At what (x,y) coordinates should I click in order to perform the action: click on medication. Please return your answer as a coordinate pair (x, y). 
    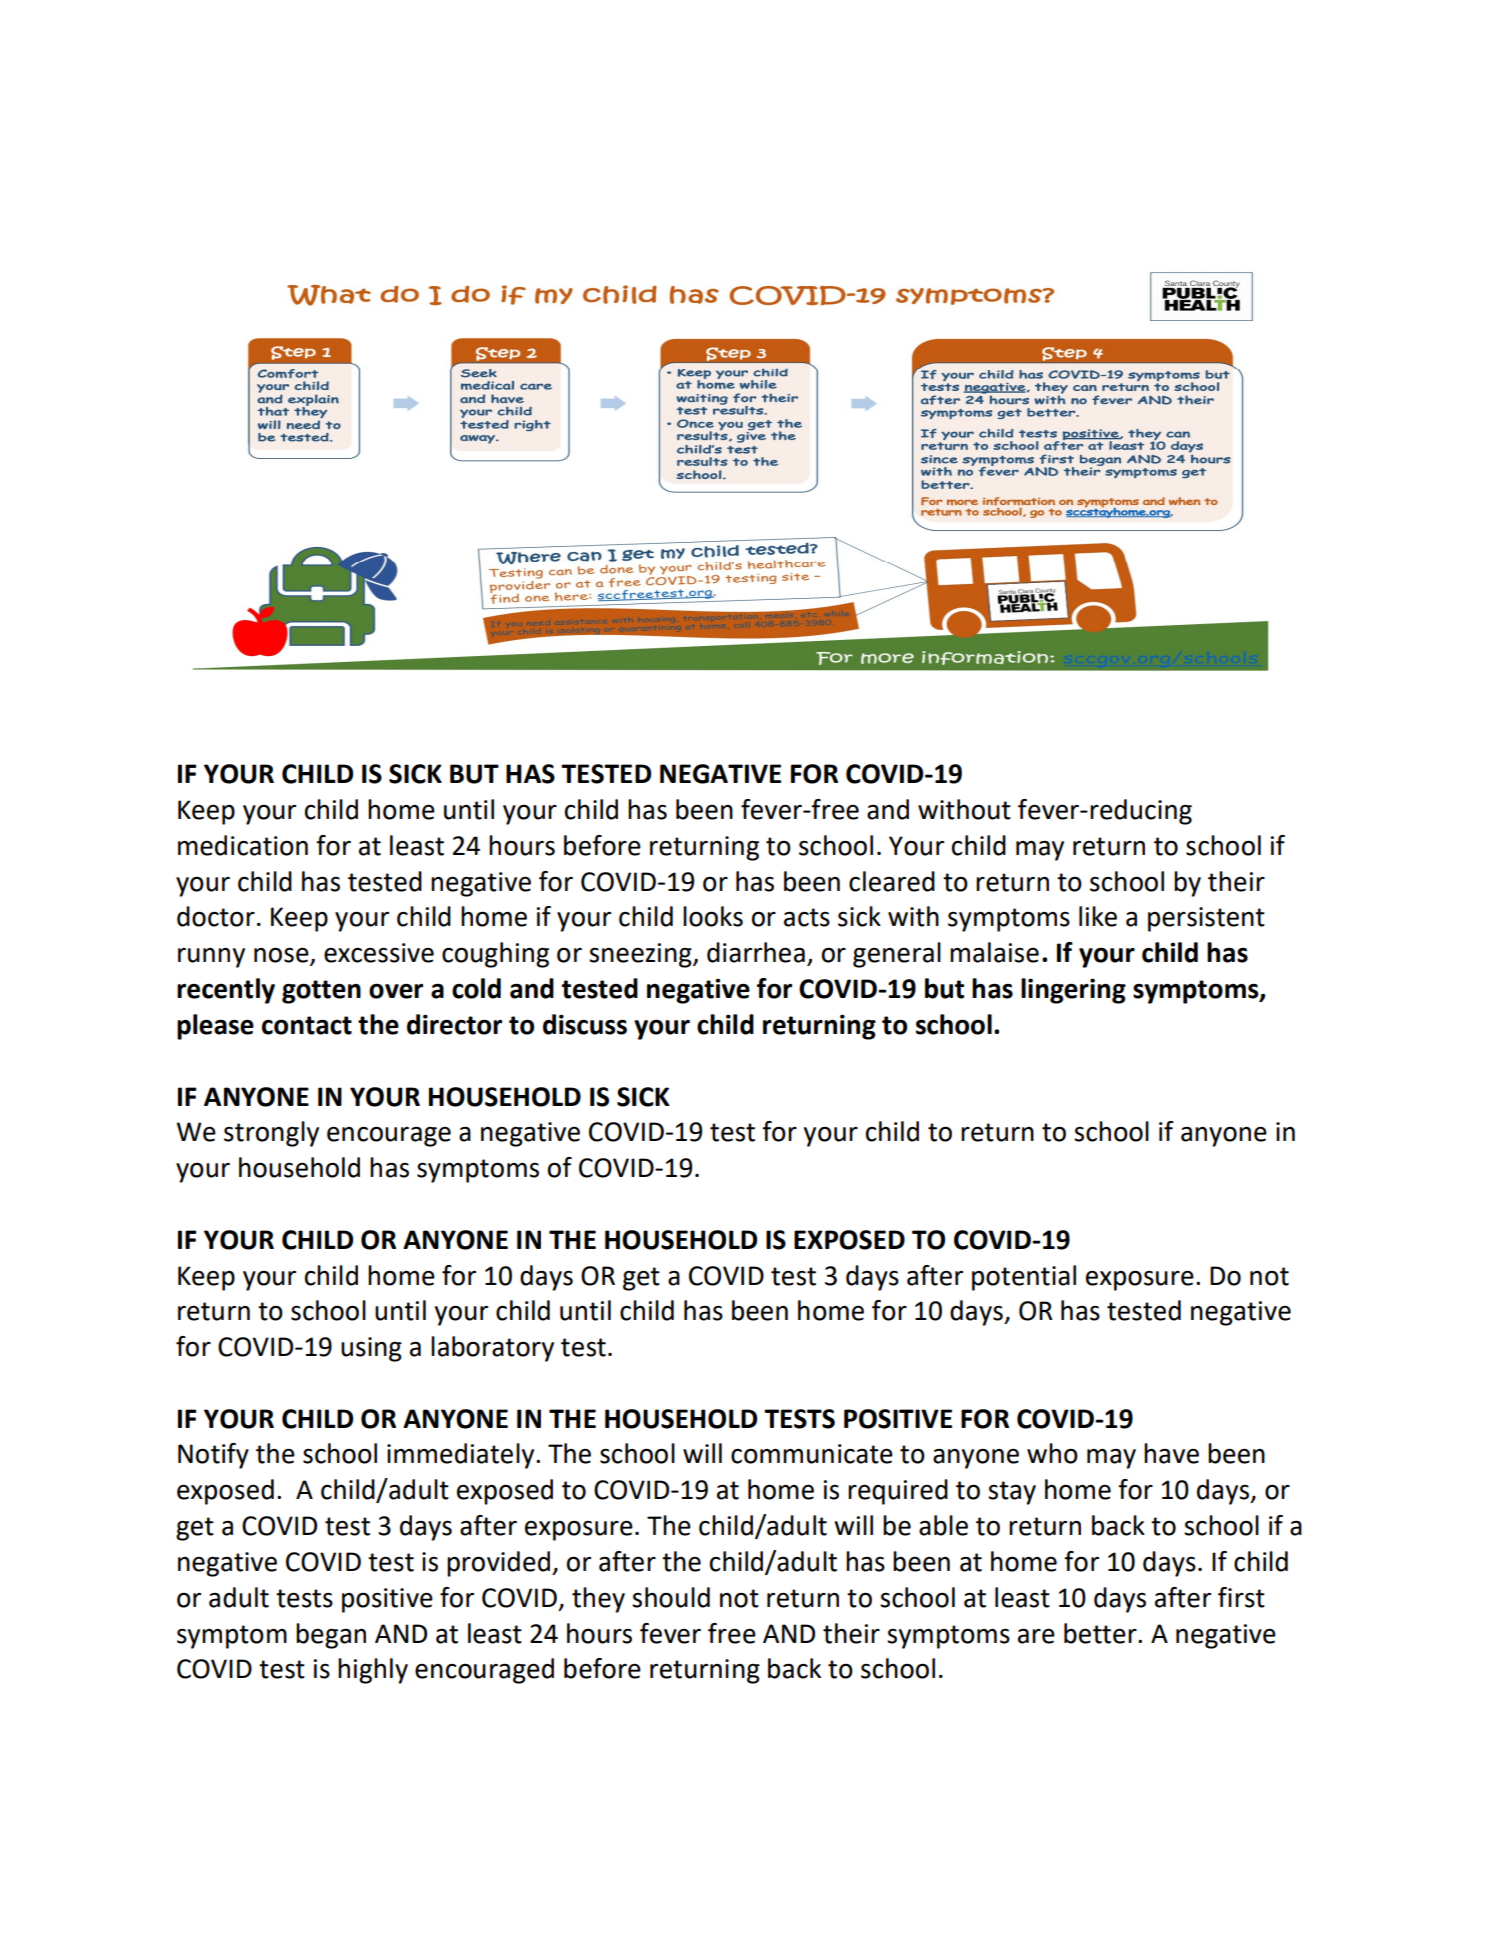
    Looking at the image, I should click on (243, 845).
